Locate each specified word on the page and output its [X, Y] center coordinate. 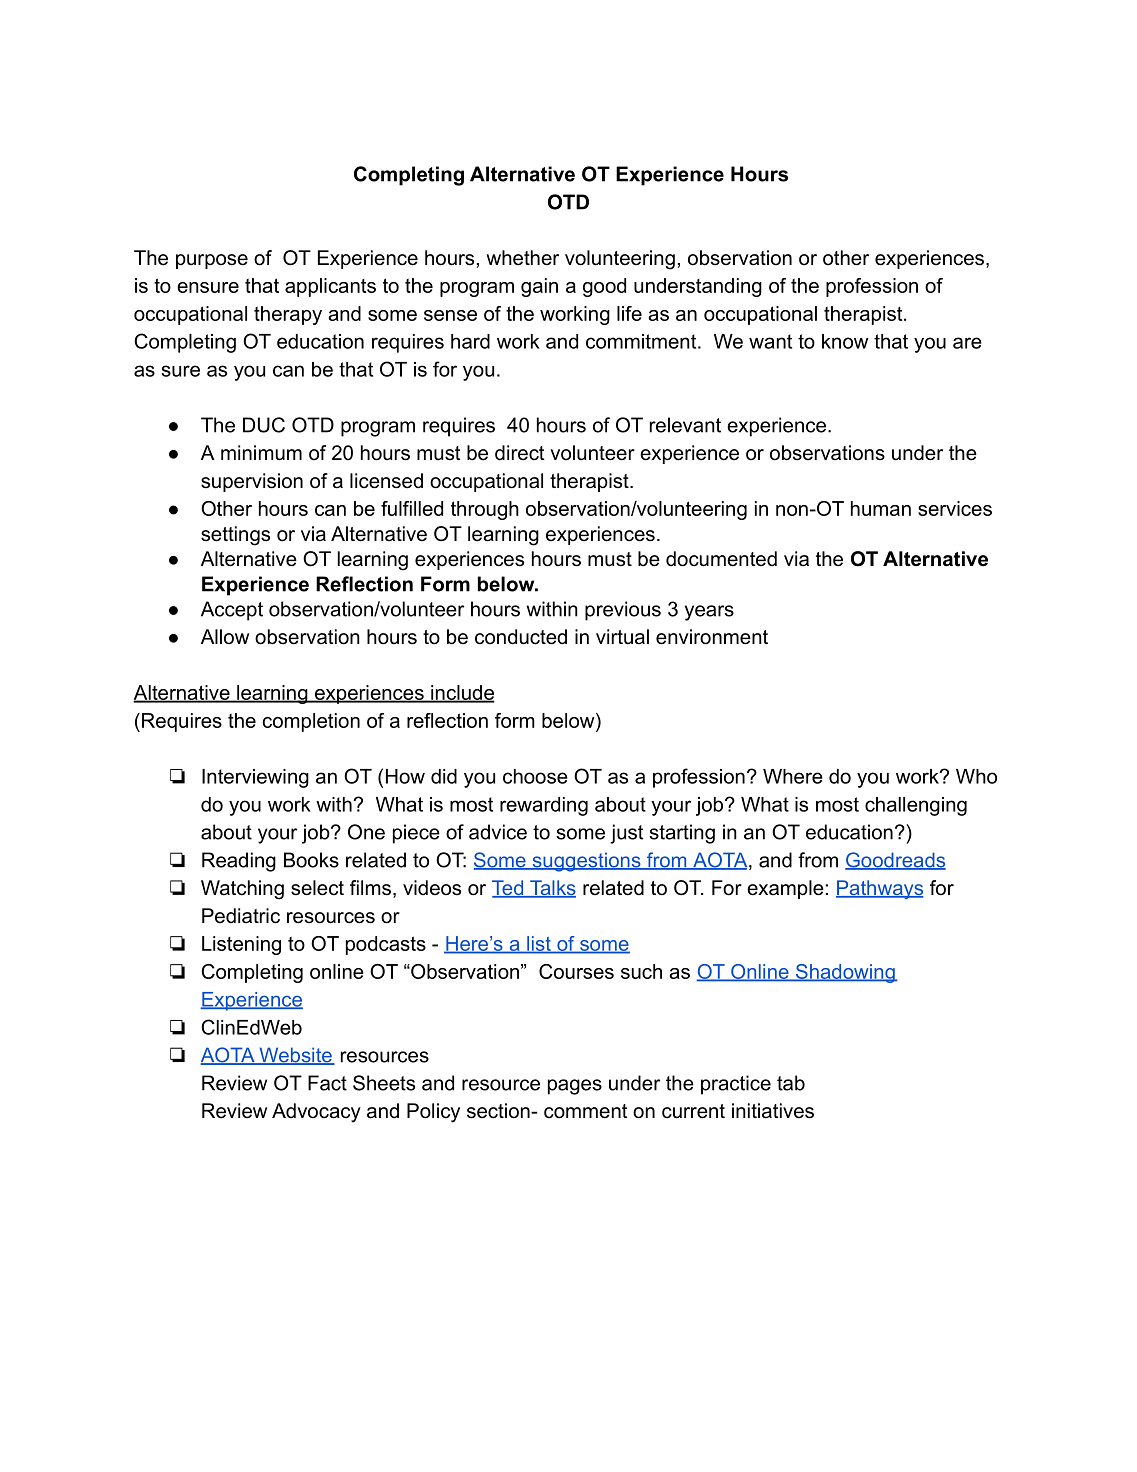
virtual [622, 637]
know [845, 341]
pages [575, 1087]
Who [976, 776]
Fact [327, 1083]
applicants [330, 287]
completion [311, 722]
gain [539, 287]
